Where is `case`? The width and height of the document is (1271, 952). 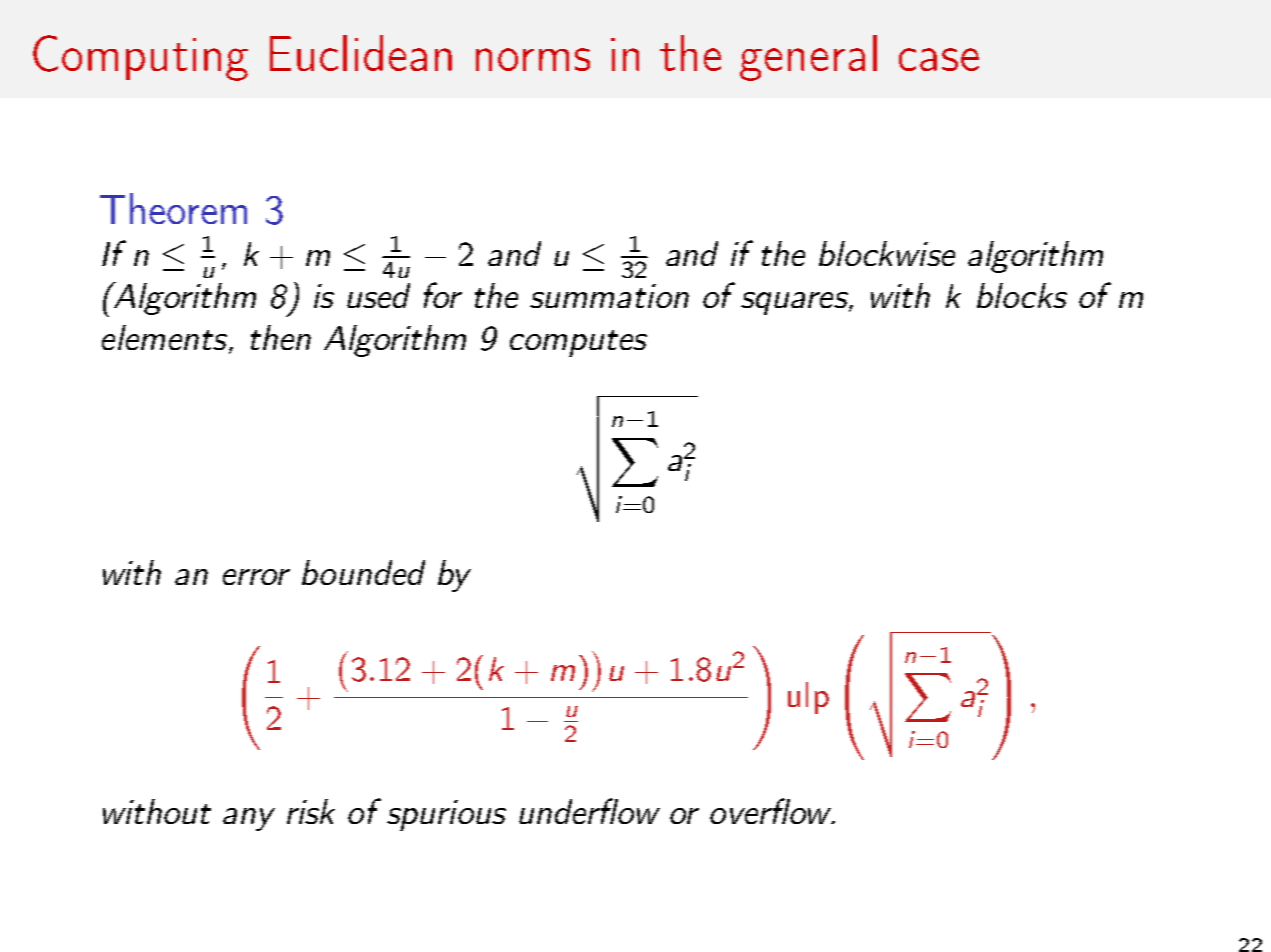 case is located at coordinates (939, 59).
